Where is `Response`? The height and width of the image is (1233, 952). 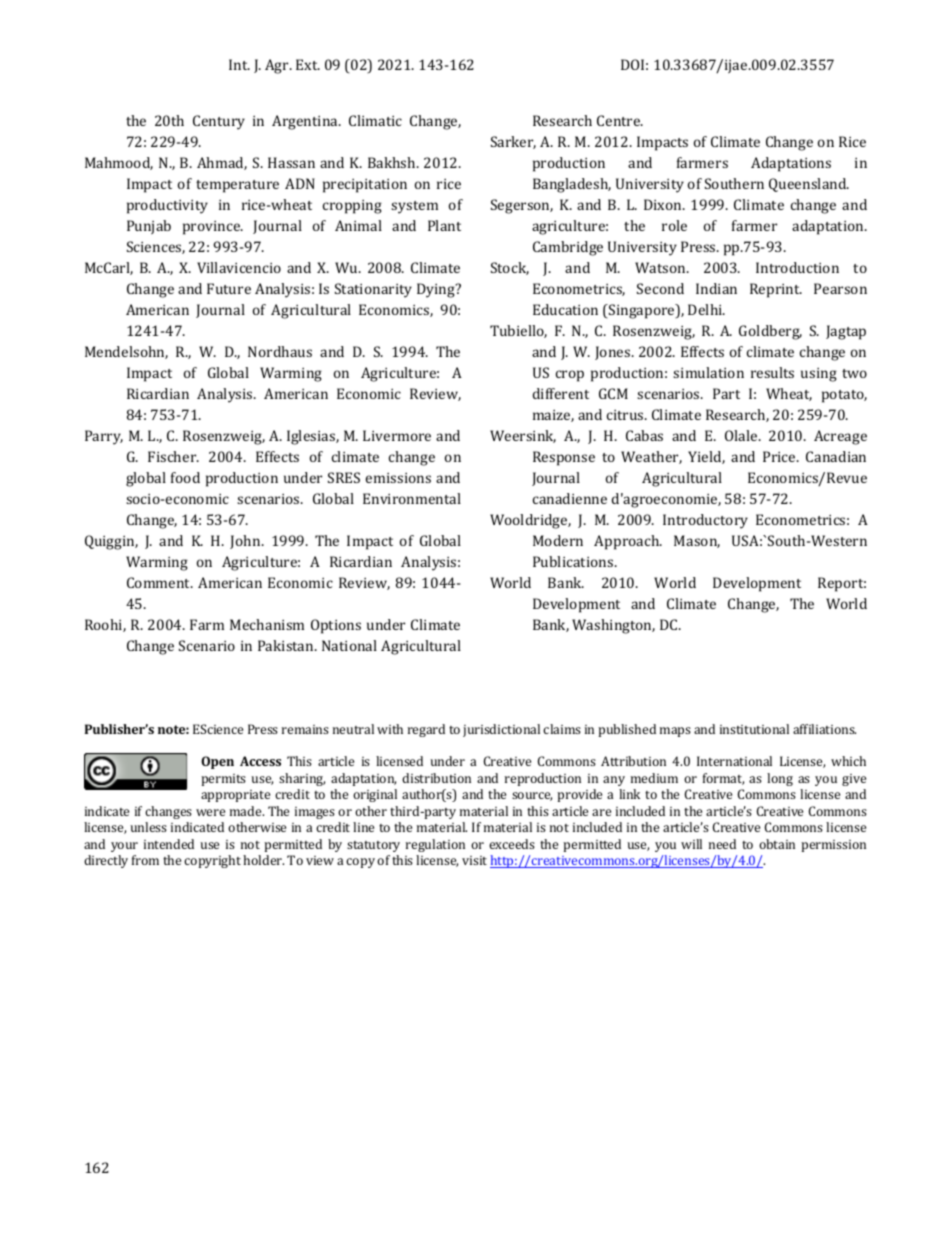
Response is located at coordinates (564, 458).
